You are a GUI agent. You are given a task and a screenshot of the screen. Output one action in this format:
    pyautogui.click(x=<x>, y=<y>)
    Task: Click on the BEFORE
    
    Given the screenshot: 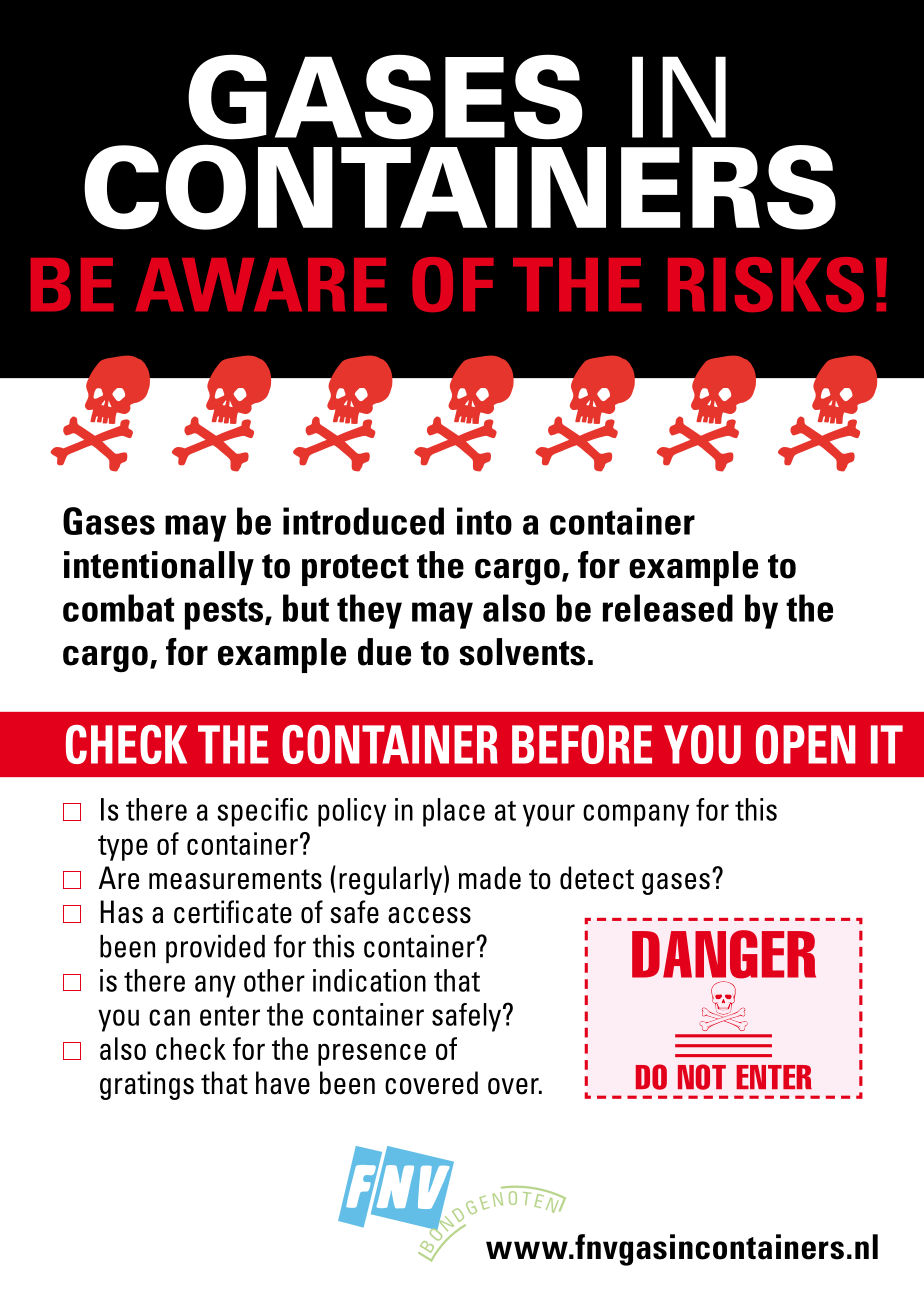 What is the action you would take?
    pyautogui.click(x=582, y=744)
